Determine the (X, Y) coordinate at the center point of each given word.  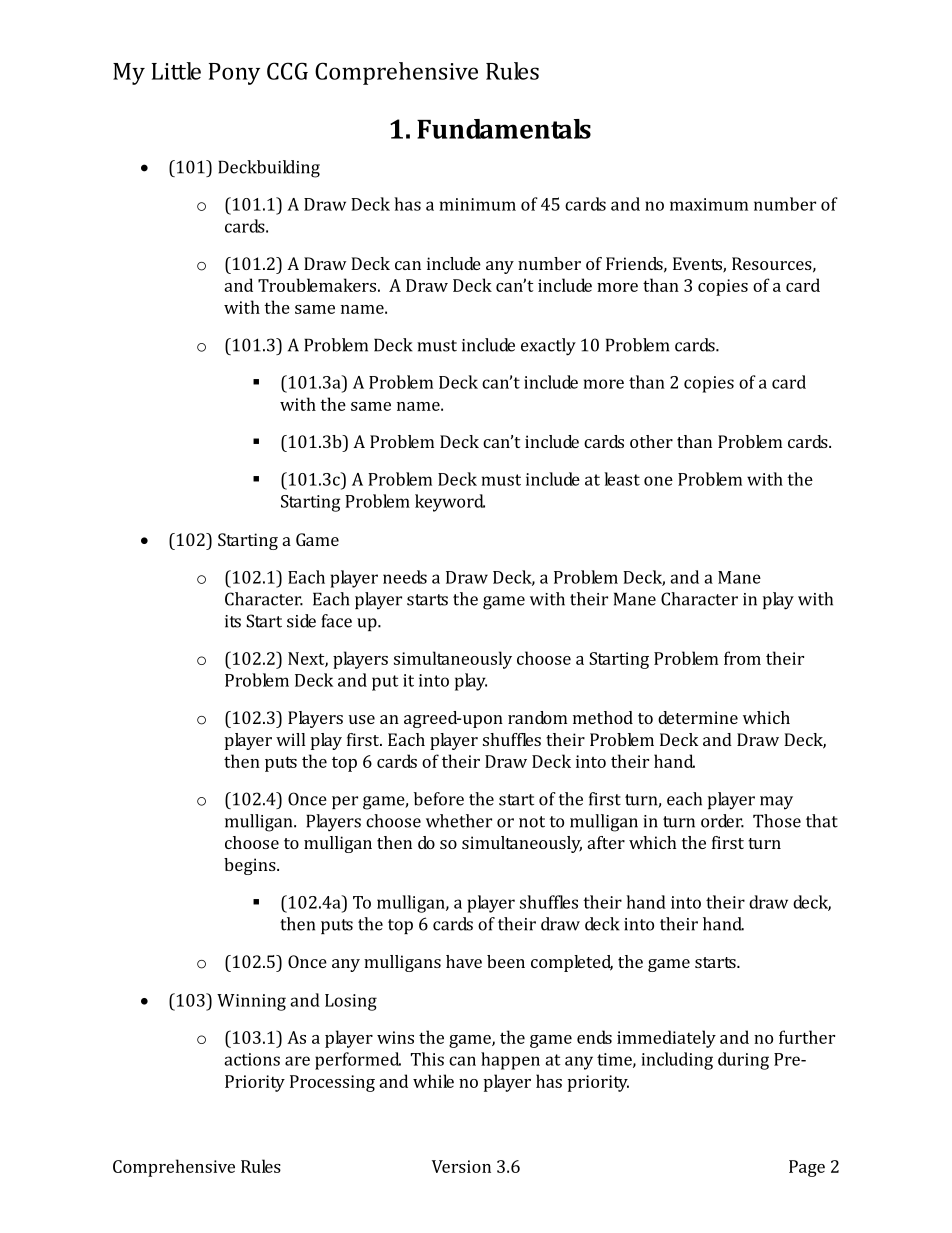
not (532, 822)
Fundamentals (504, 129)
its (233, 621)
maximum (709, 204)
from (742, 658)
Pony (234, 74)
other (651, 441)
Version (461, 1166)
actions (252, 1059)
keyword (450, 503)
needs (405, 577)
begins (251, 866)
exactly (548, 347)
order (722, 821)
